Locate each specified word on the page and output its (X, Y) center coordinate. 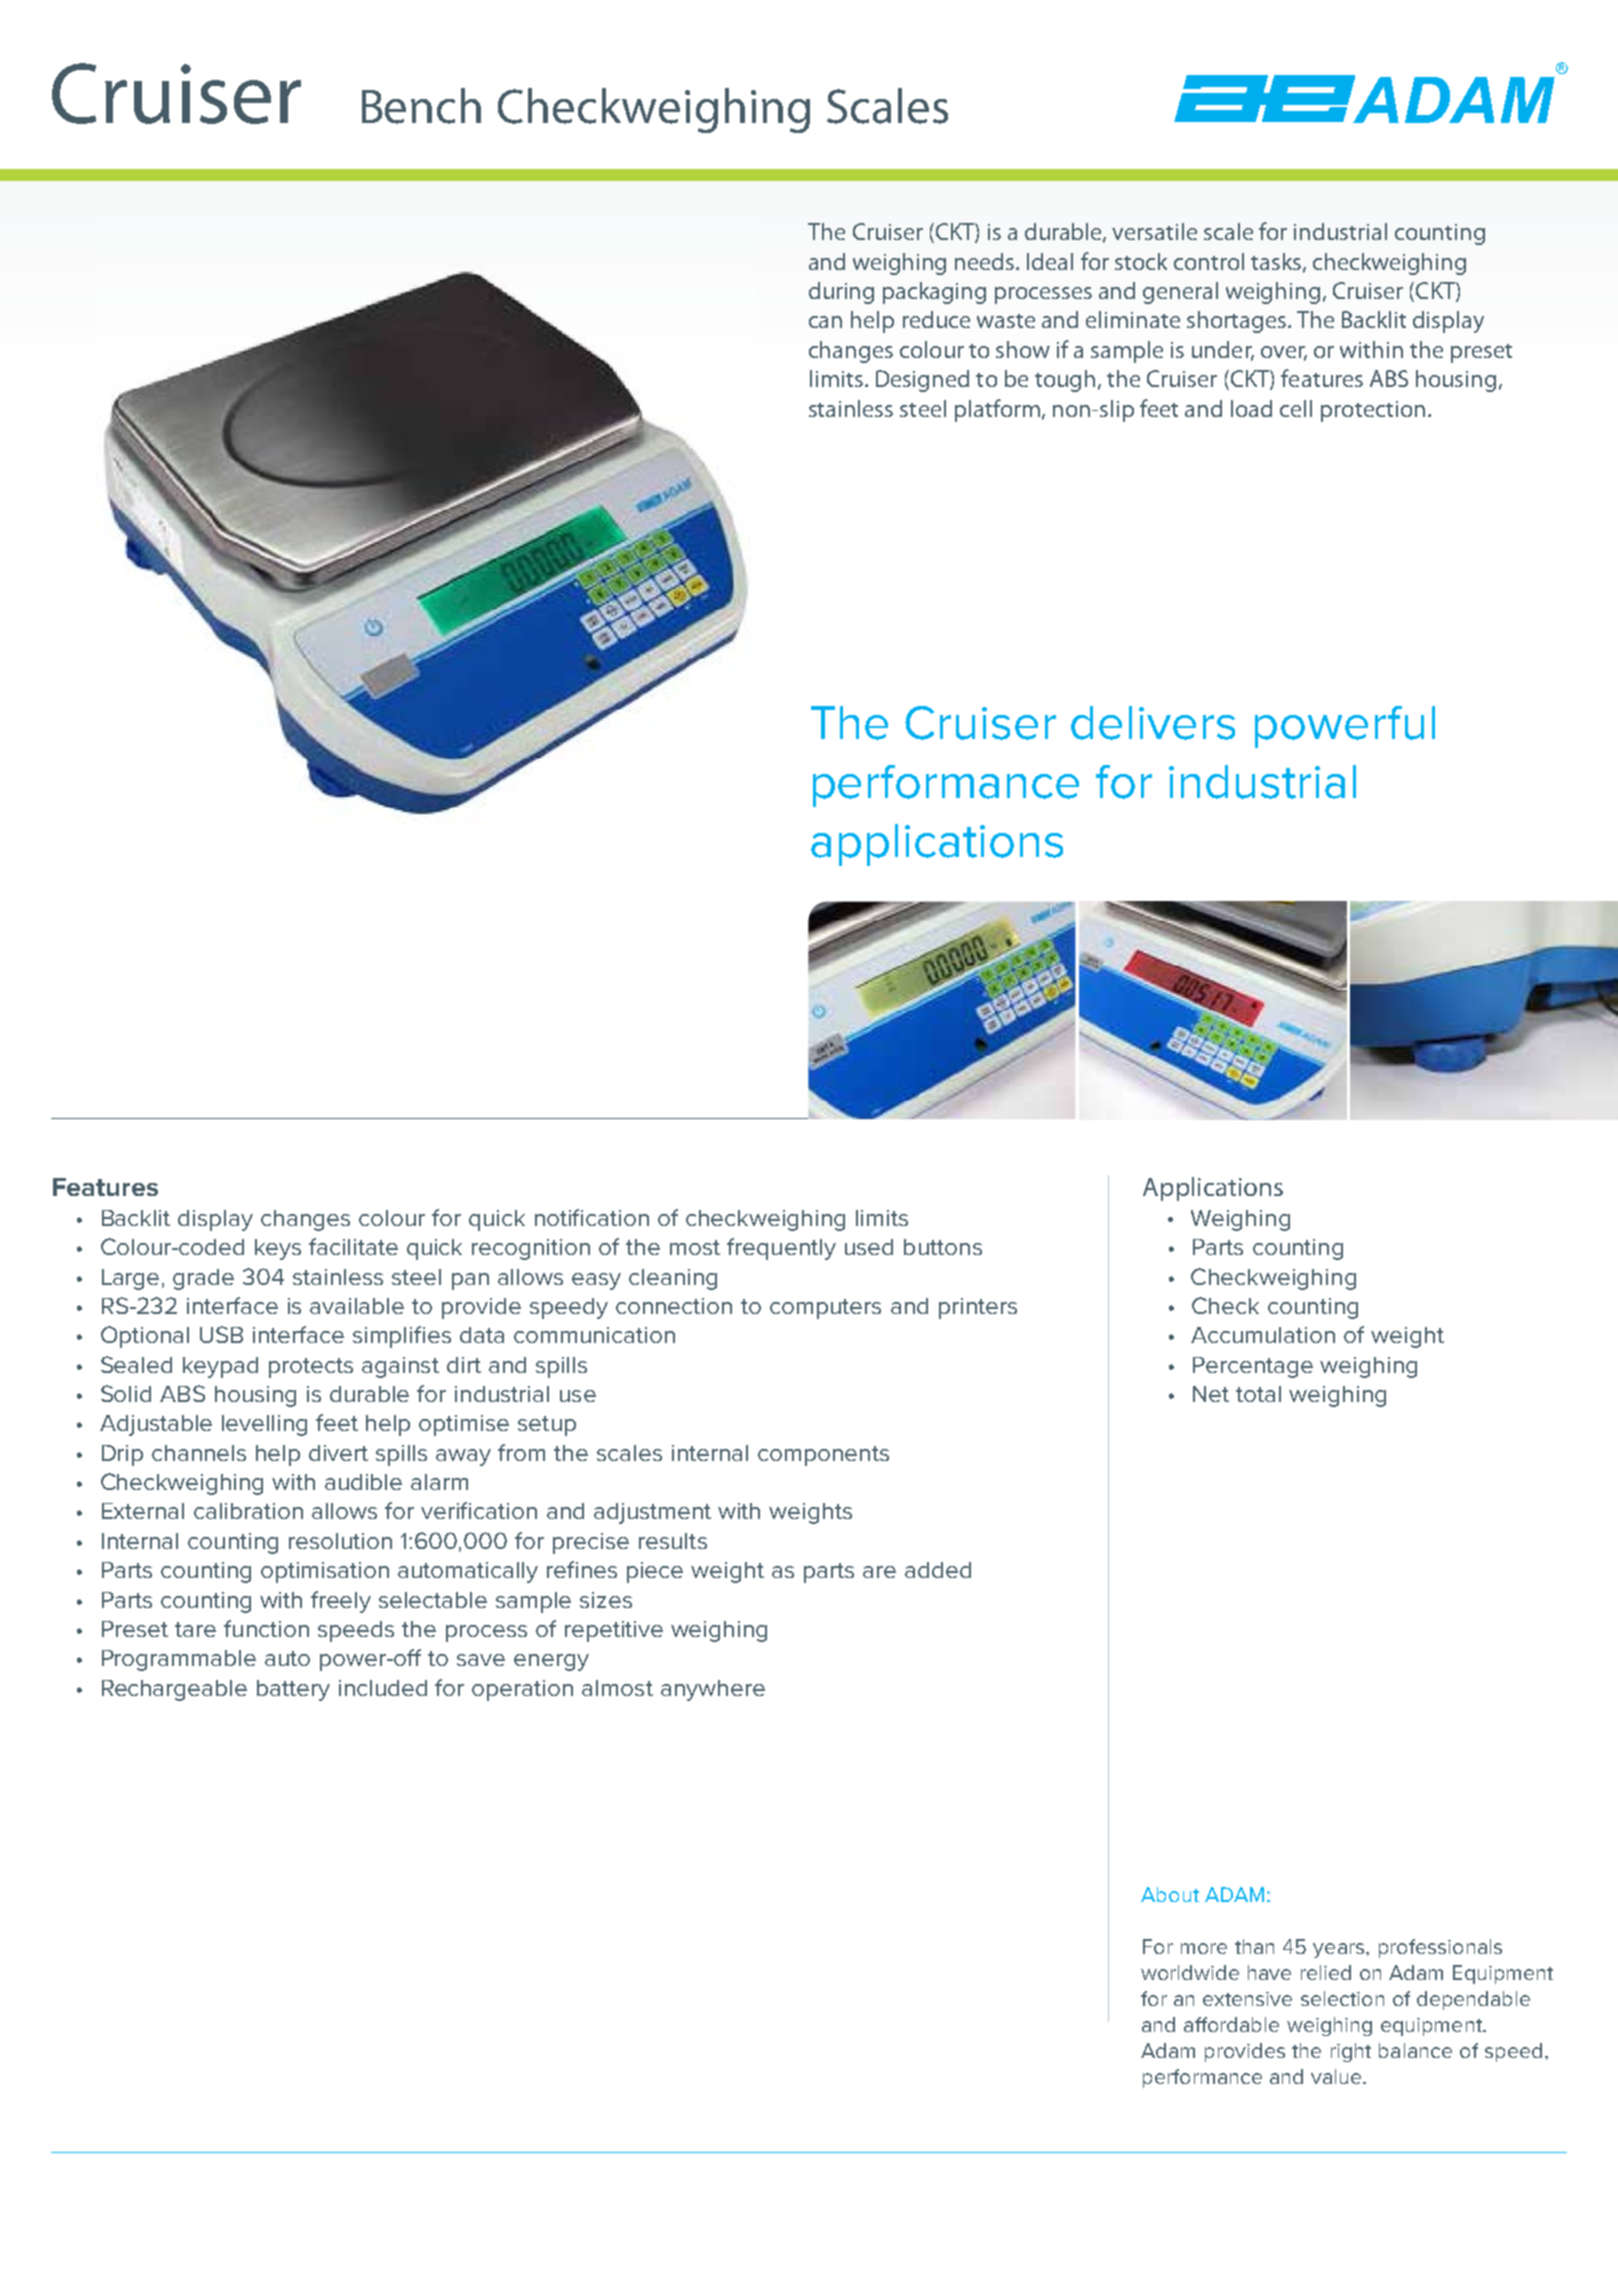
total (1258, 1394)
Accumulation (1263, 1335)
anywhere (713, 1690)
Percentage (1253, 1367)
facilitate (353, 1246)
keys (278, 1249)
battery (293, 1690)
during (841, 293)
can (825, 322)
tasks (1277, 262)
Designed (922, 381)
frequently (781, 1249)
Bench (421, 106)
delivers (1153, 723)
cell (1296, 408)
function (266, 1628)
